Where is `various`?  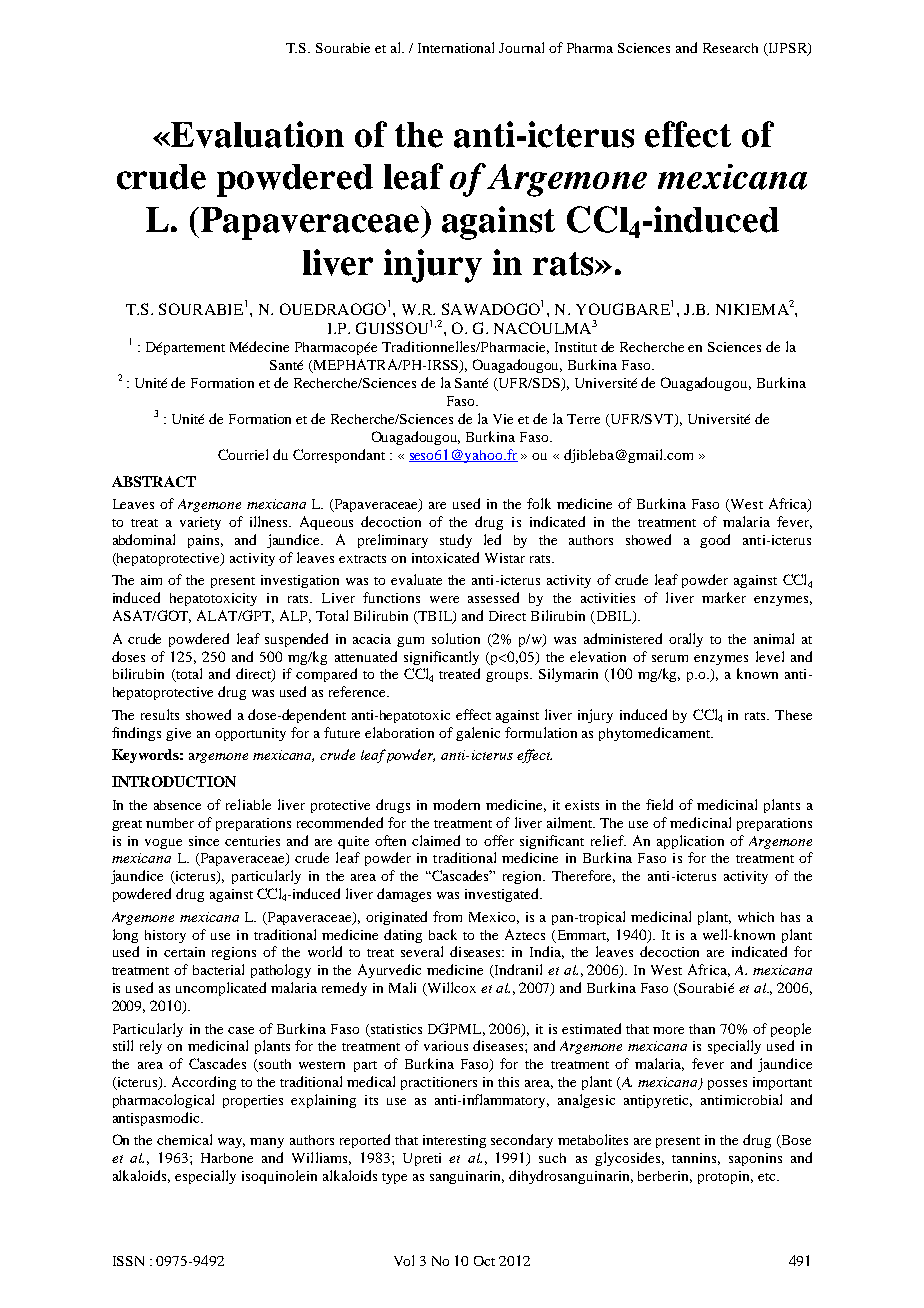
various is located at coordinates (446, 1046).
